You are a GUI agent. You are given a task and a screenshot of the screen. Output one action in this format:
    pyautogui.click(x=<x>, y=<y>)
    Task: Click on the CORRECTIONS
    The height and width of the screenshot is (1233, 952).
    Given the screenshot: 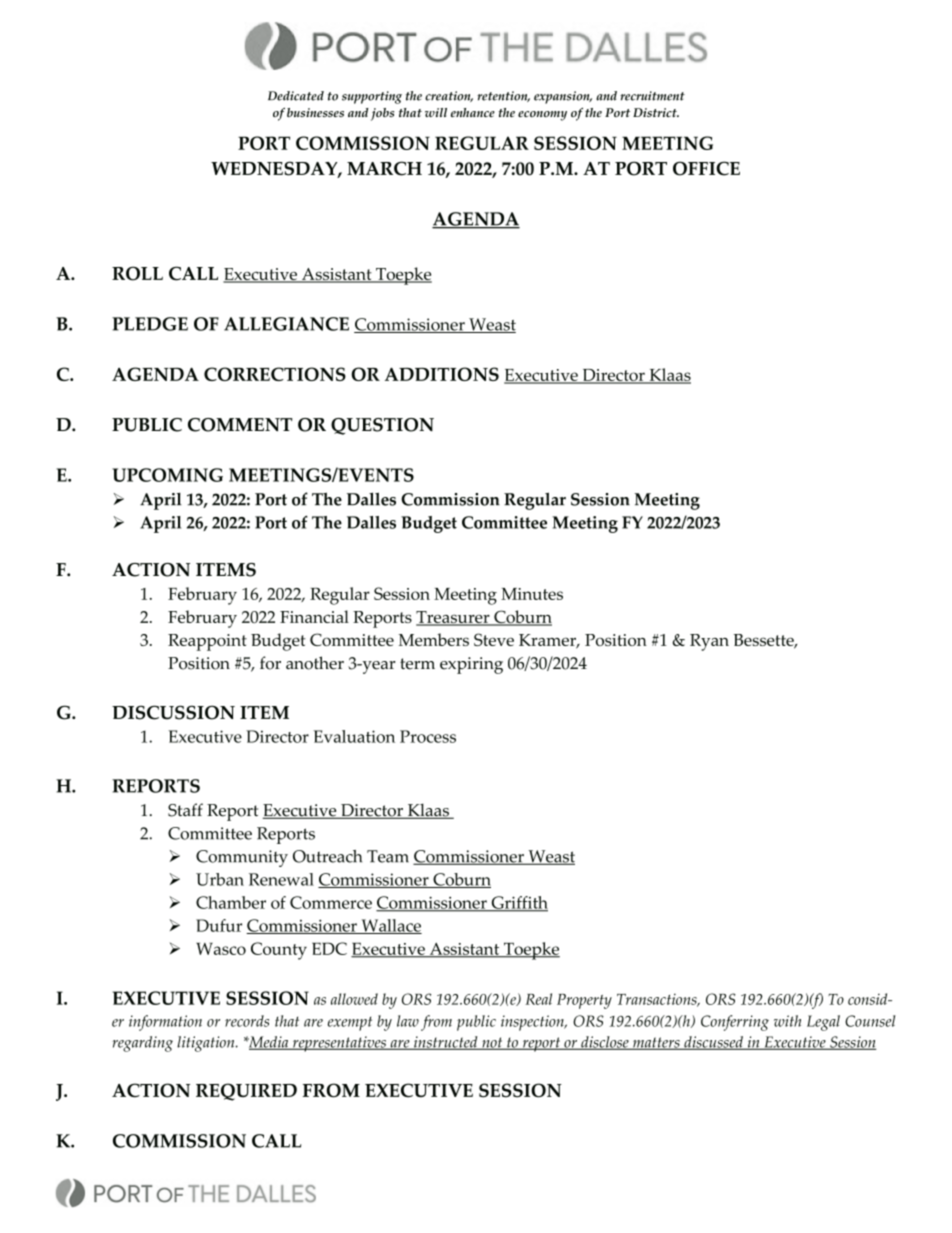 What is the action you would take?
    pyautogui.click(x=275, y=374)
